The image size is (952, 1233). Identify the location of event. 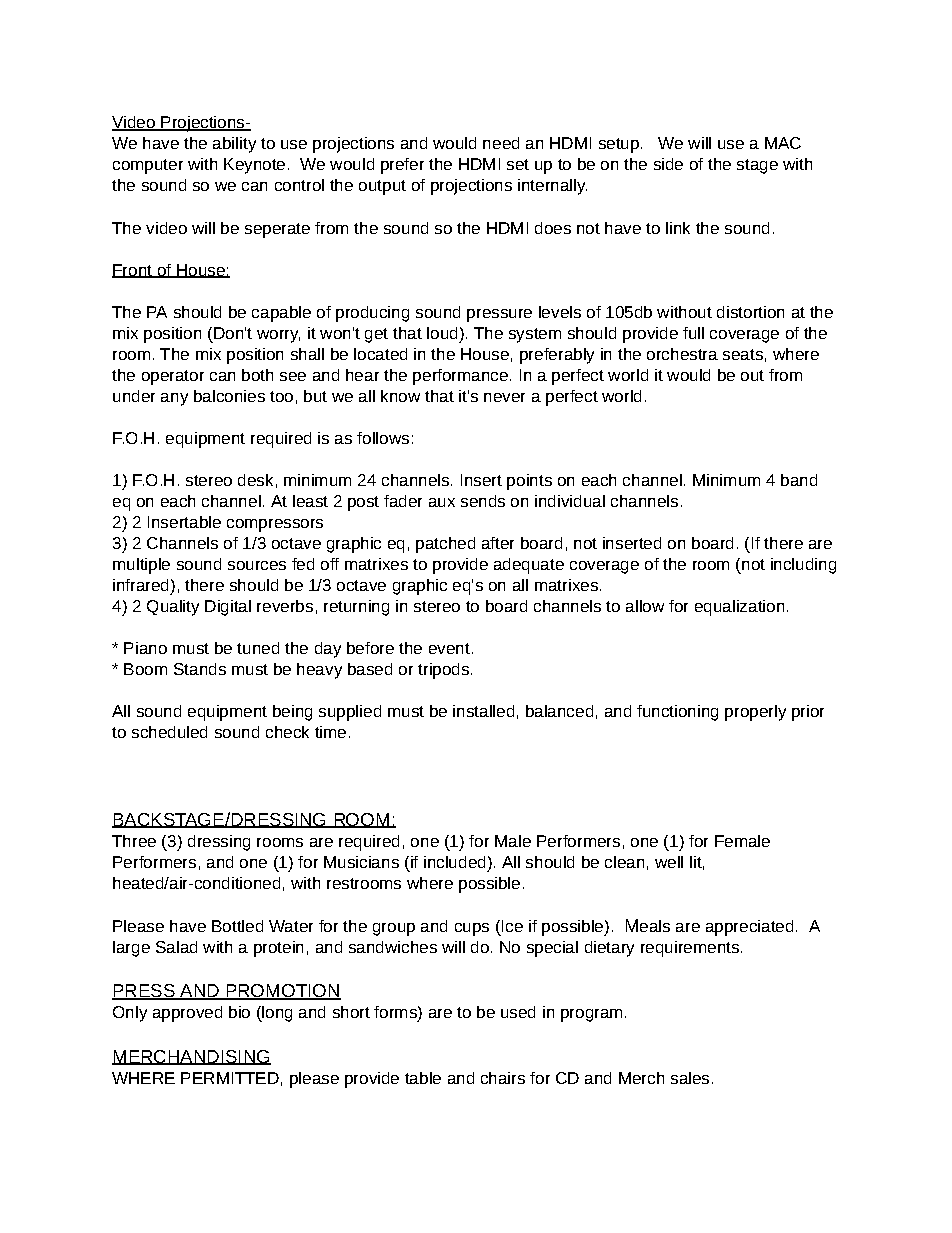
(449, 648).
